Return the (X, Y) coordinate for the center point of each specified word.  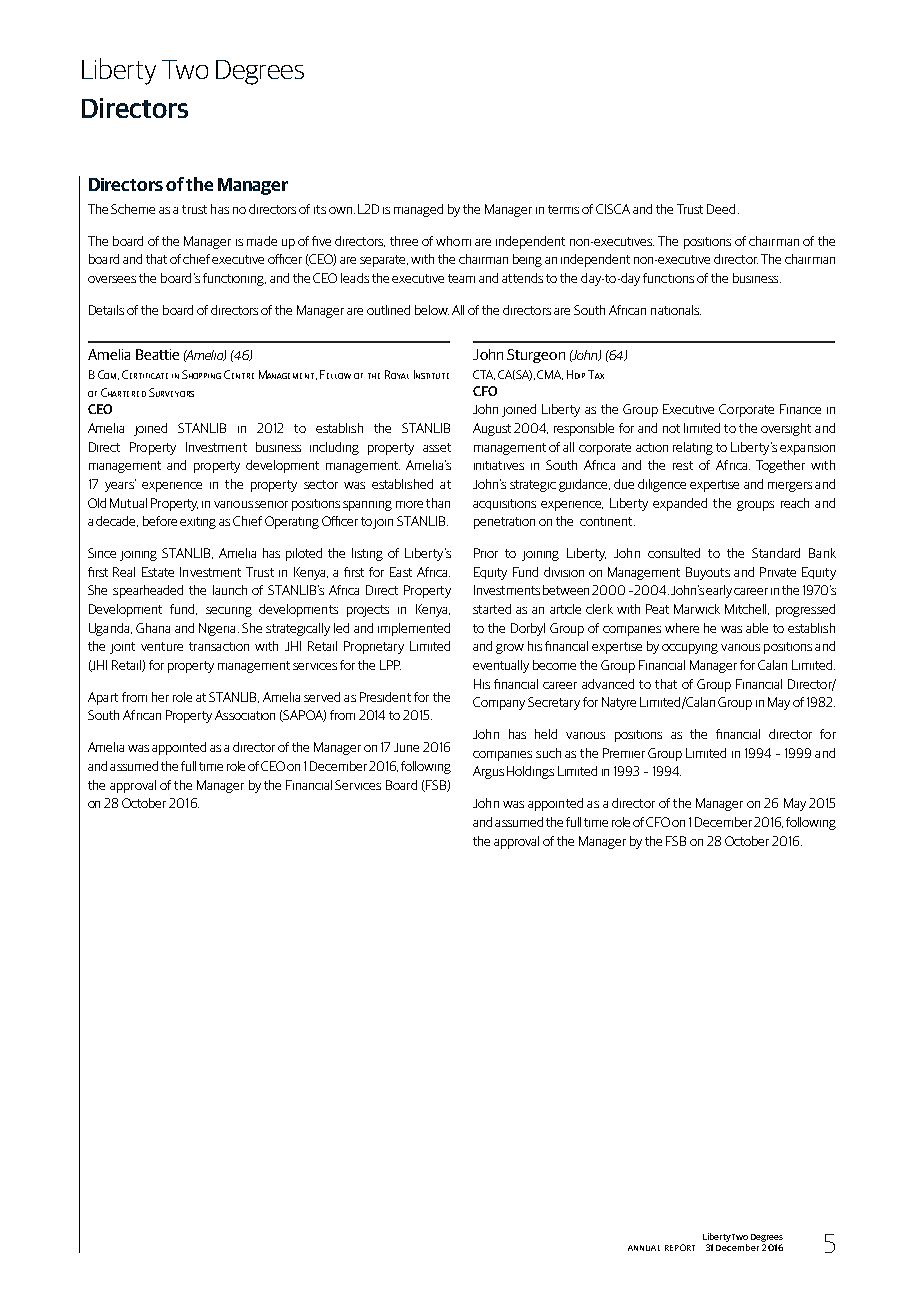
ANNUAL (644, 1248)
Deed (721, 209)
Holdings (530, 772)
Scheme (133, 209)
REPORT (680, 1247)
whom (453, 241)
